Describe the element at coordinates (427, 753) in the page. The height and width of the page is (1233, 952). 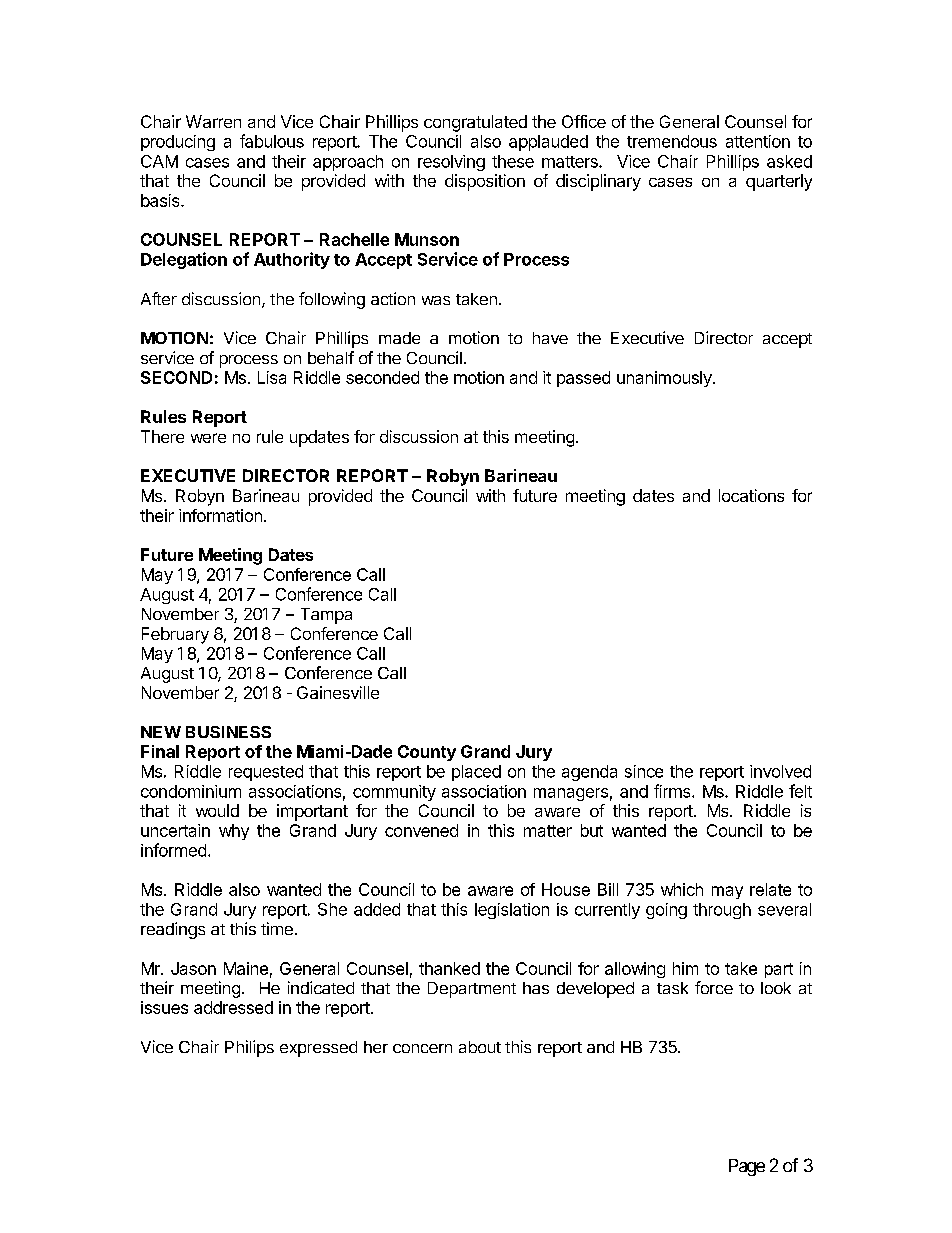
I see `County` at that location.
